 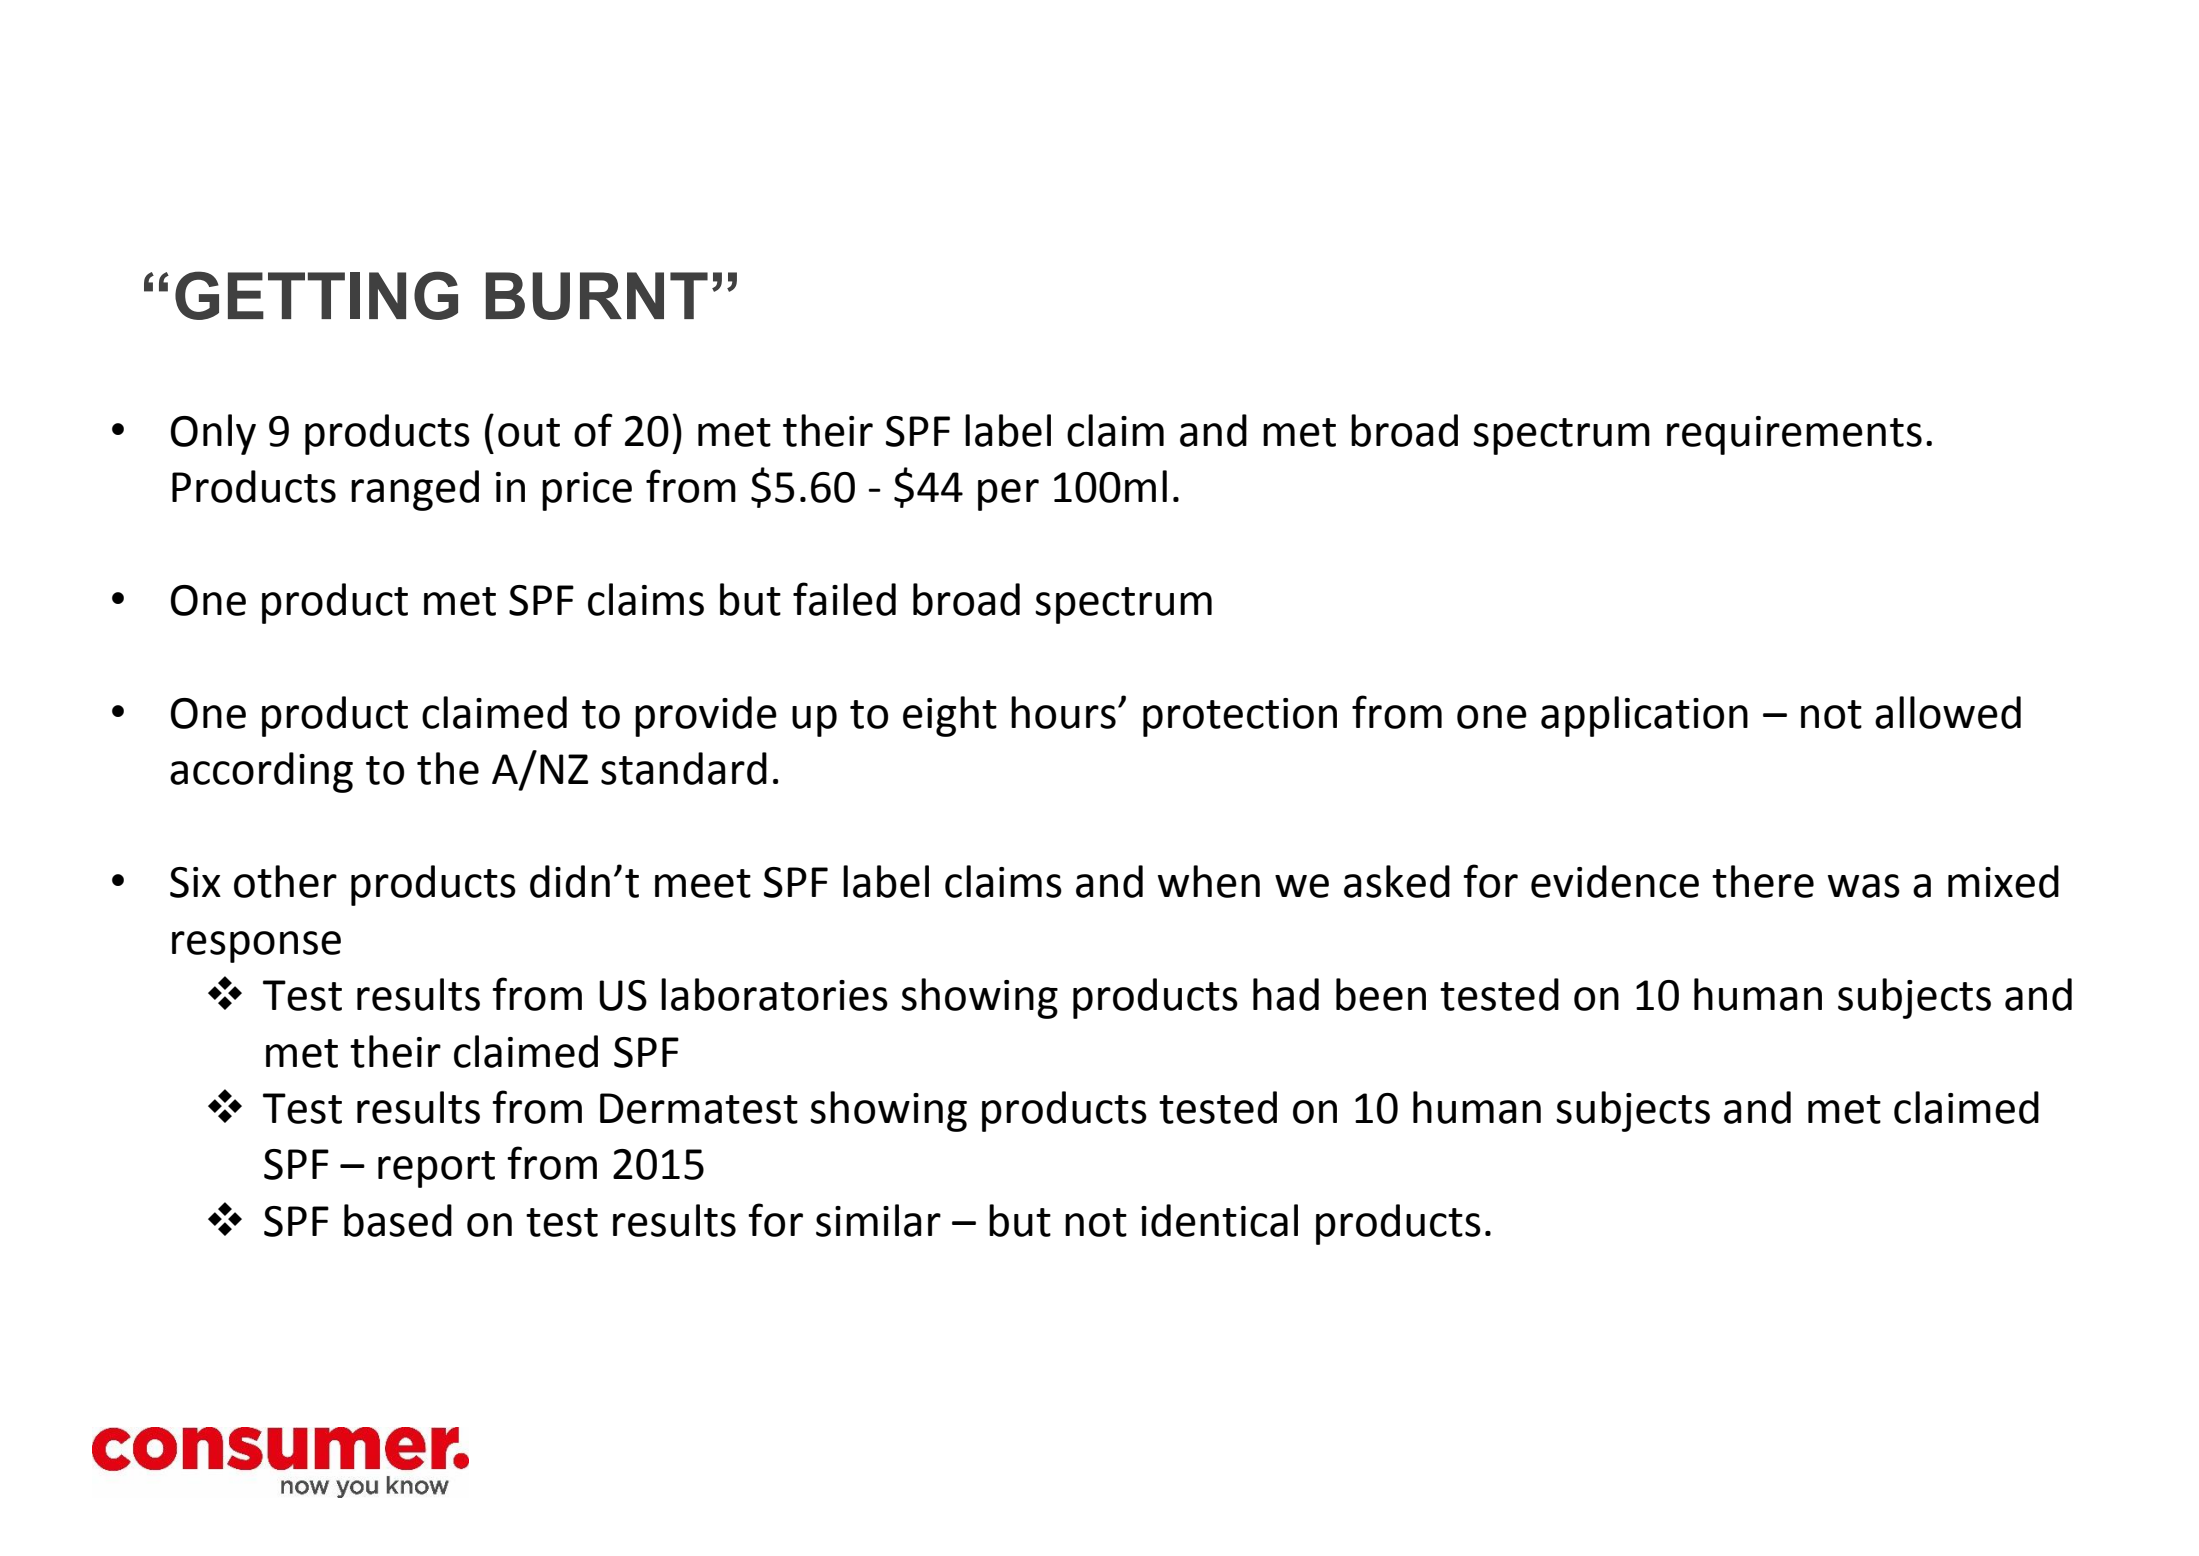 I want to click on GETTING, so click(x=316, y=295).
